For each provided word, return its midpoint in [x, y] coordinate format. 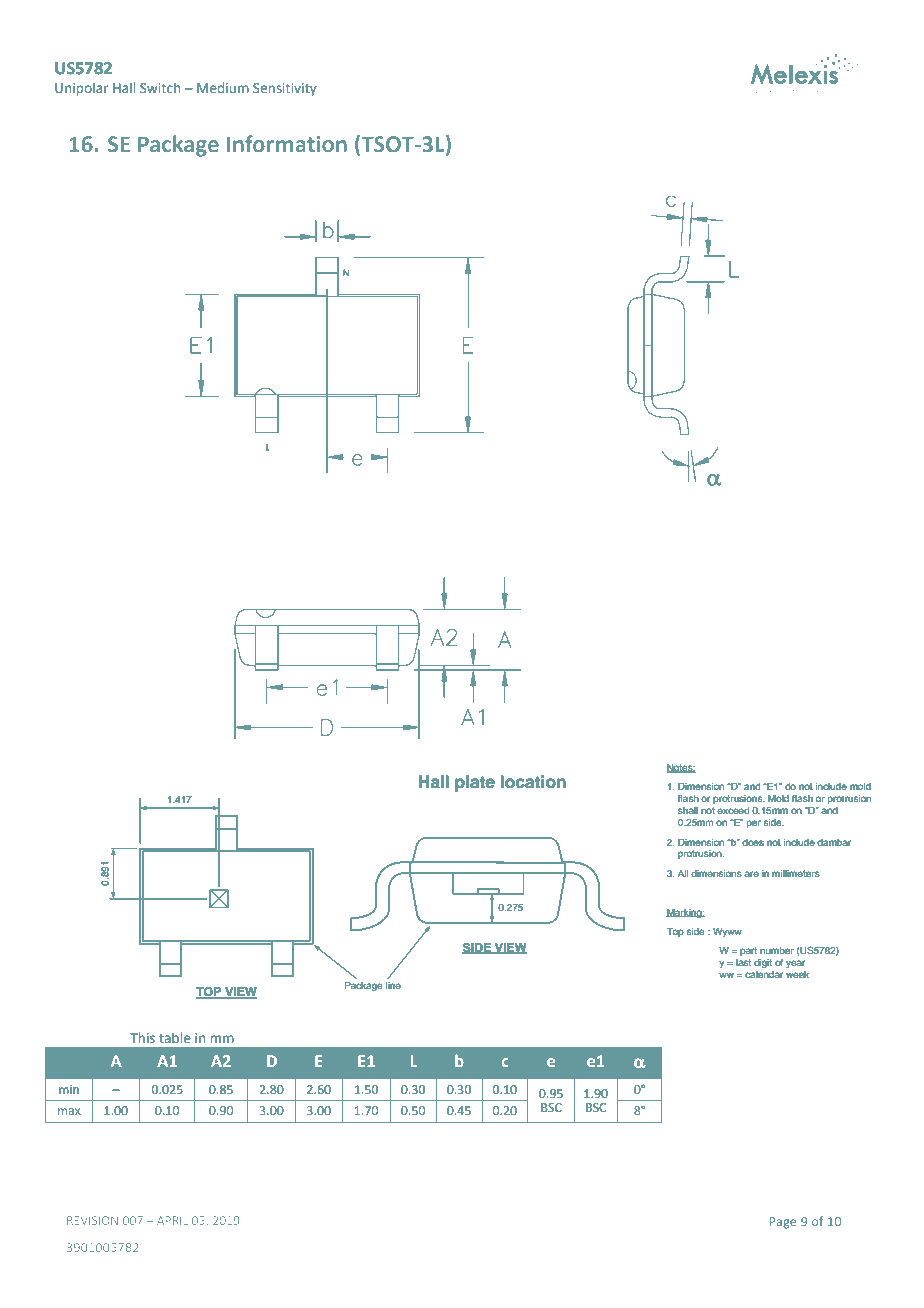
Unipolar [81, 89]
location [533, 782]
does [753, 842]
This [142, 1037]
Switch [160, 87]
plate [475, 783]
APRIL [172, 1220]
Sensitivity [285, 89]
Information [287, 143]
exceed [733, 810]
